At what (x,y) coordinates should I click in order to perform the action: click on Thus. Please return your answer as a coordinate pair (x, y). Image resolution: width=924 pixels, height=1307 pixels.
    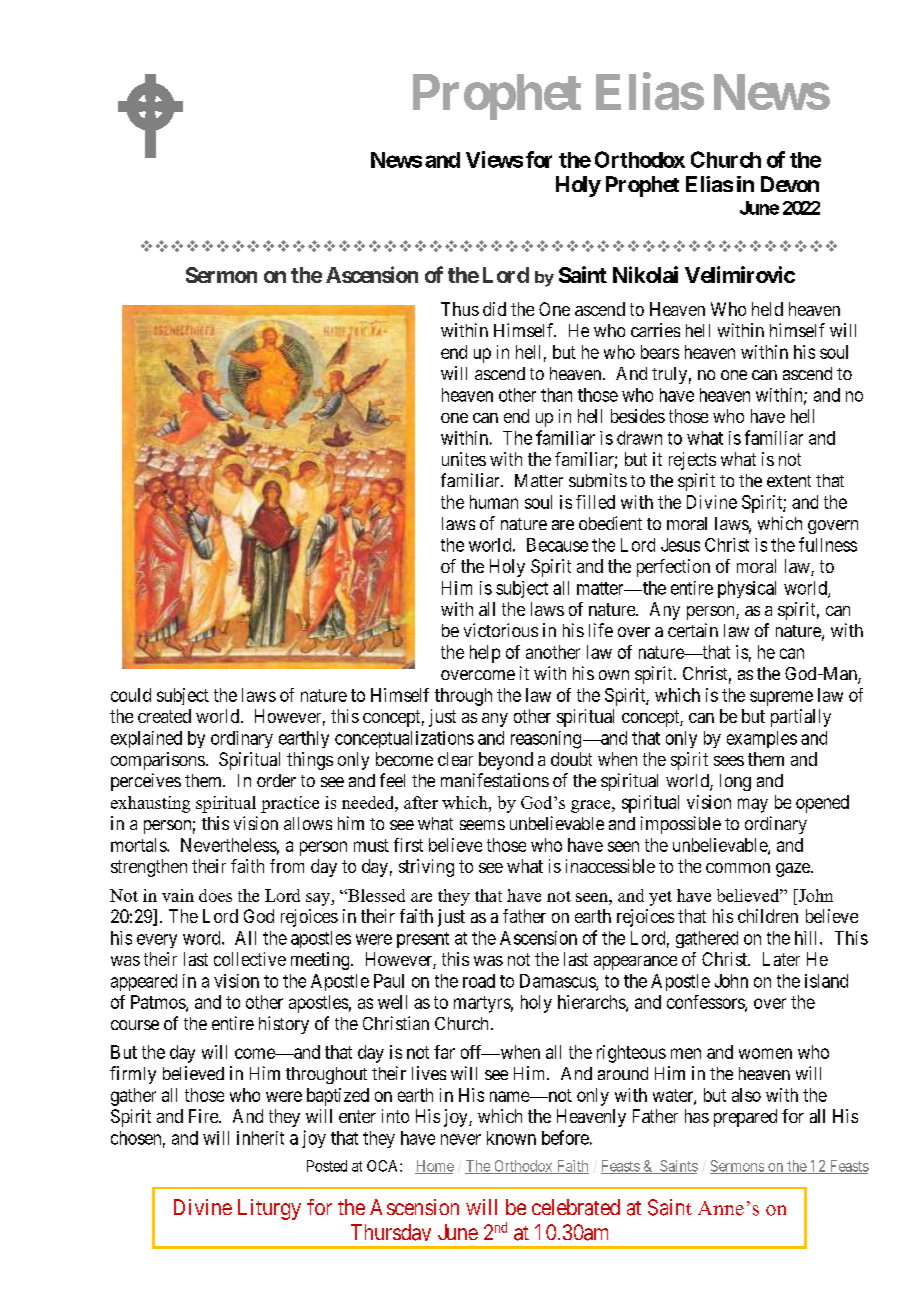
    Looking at the image, I should click on (460, 309).
